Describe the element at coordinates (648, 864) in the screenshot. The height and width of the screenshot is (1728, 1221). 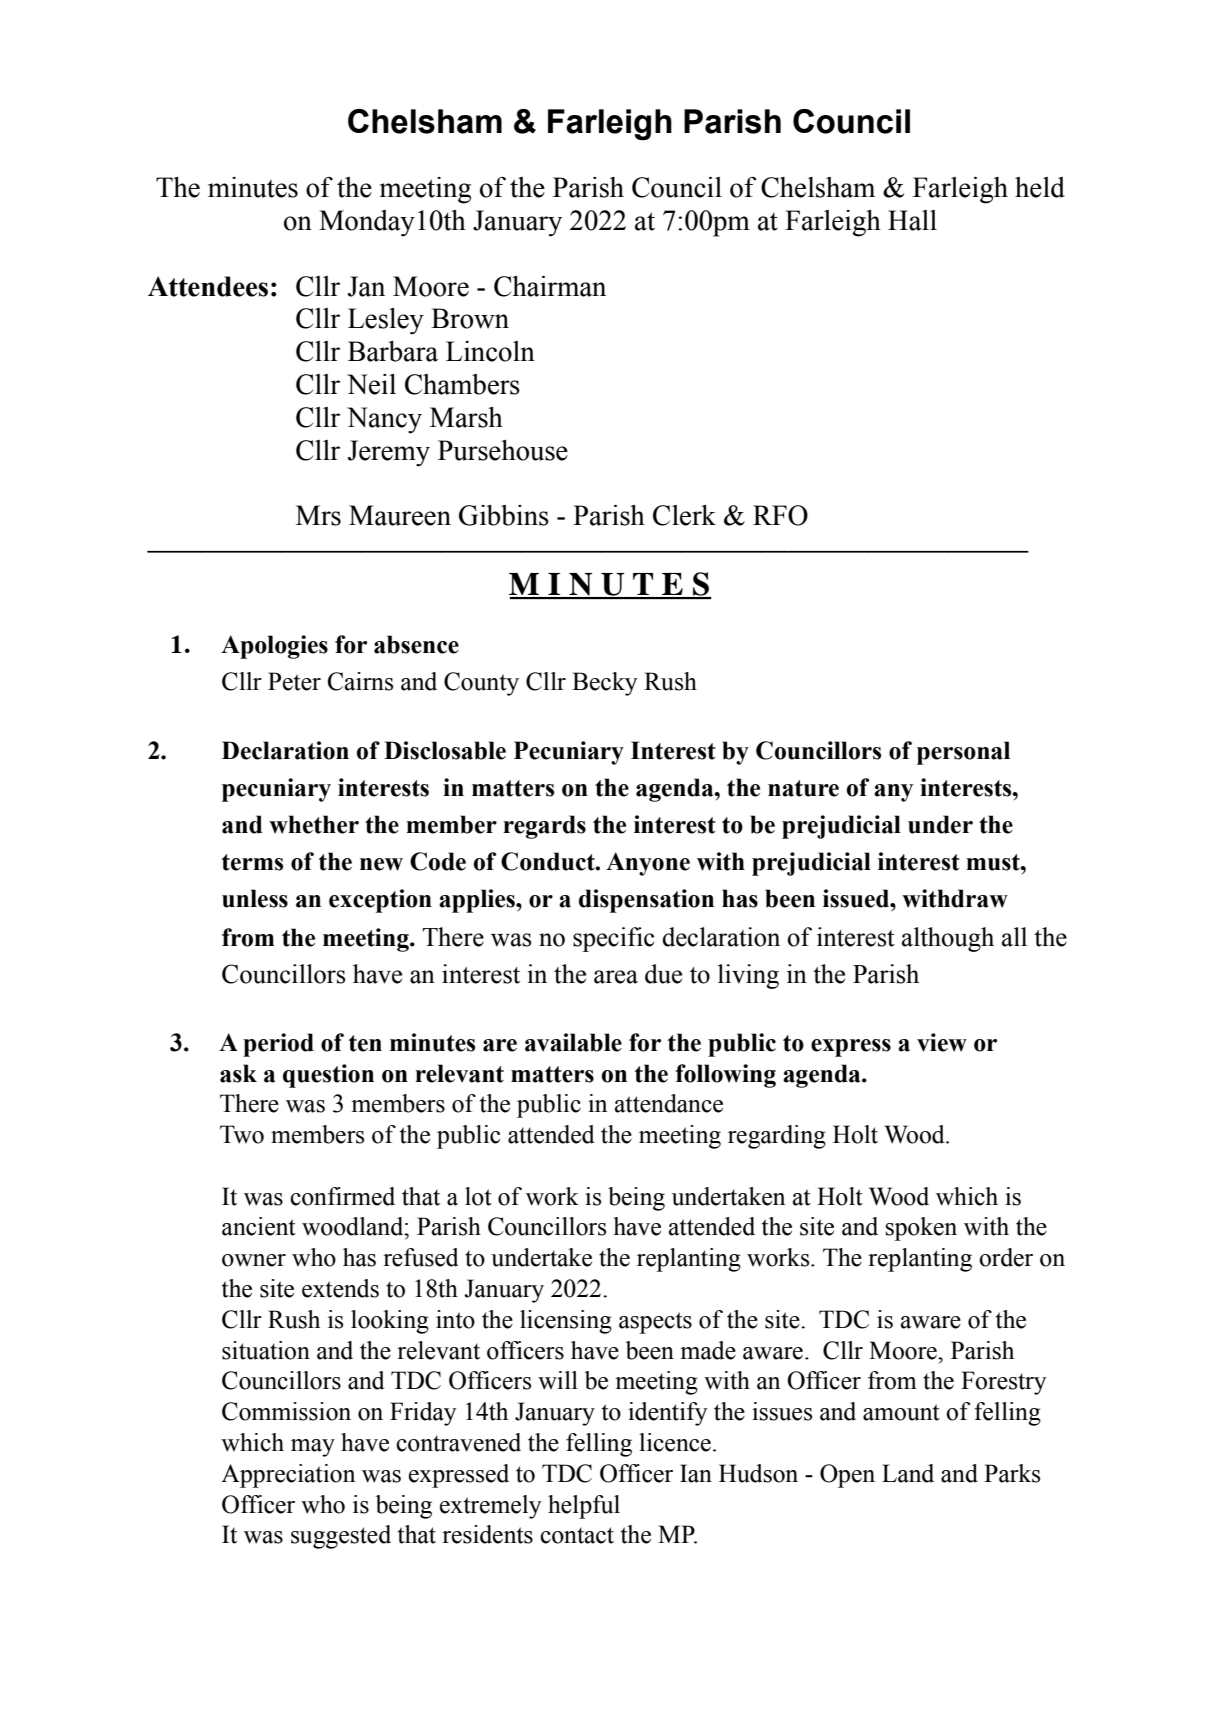
I see `Anyone` at that location.
